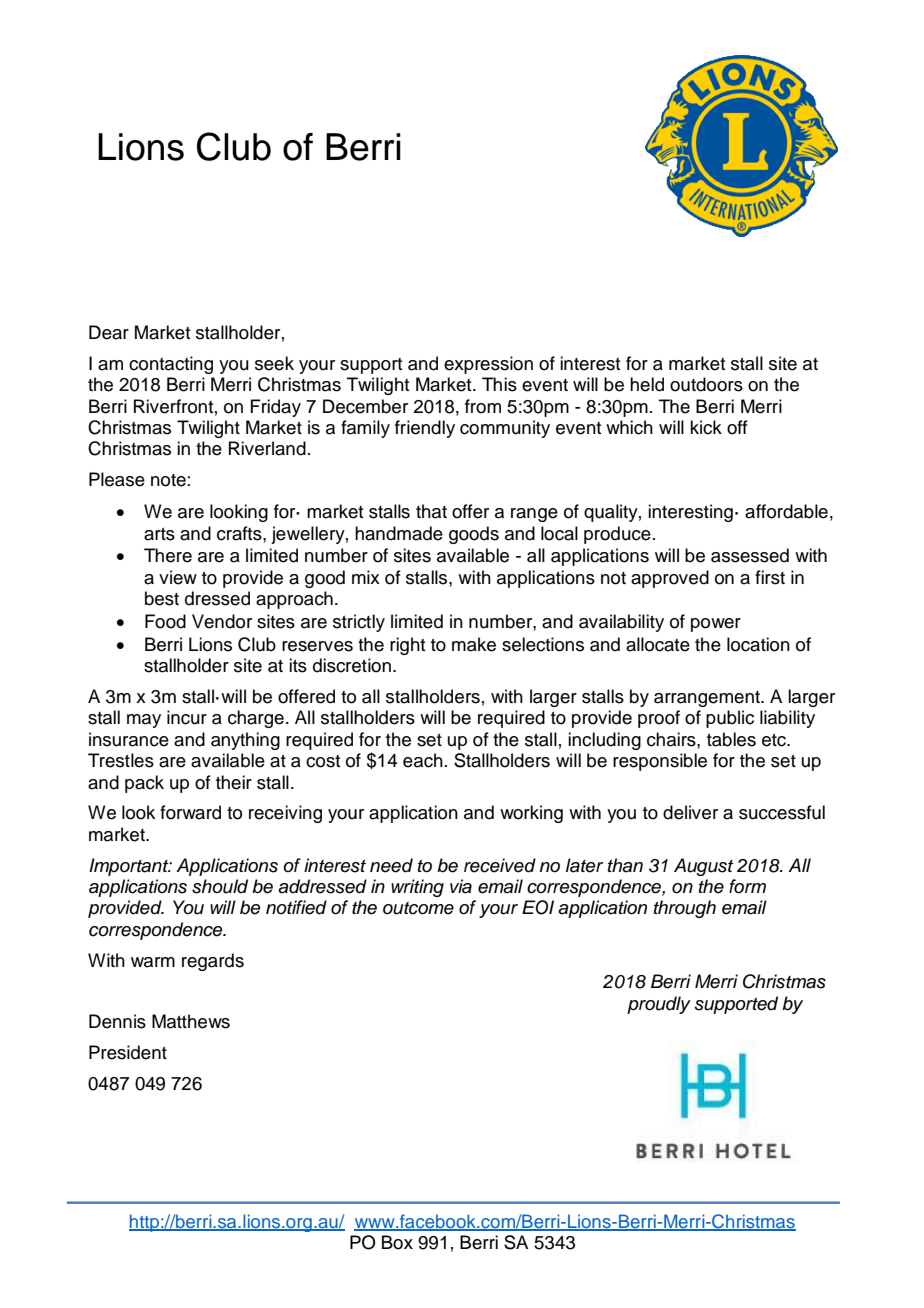 This screenshot has height=1308, width=924. Describe the element at coordinates (191, 1021) in the screenshot. I see `Matthews` at that location.
